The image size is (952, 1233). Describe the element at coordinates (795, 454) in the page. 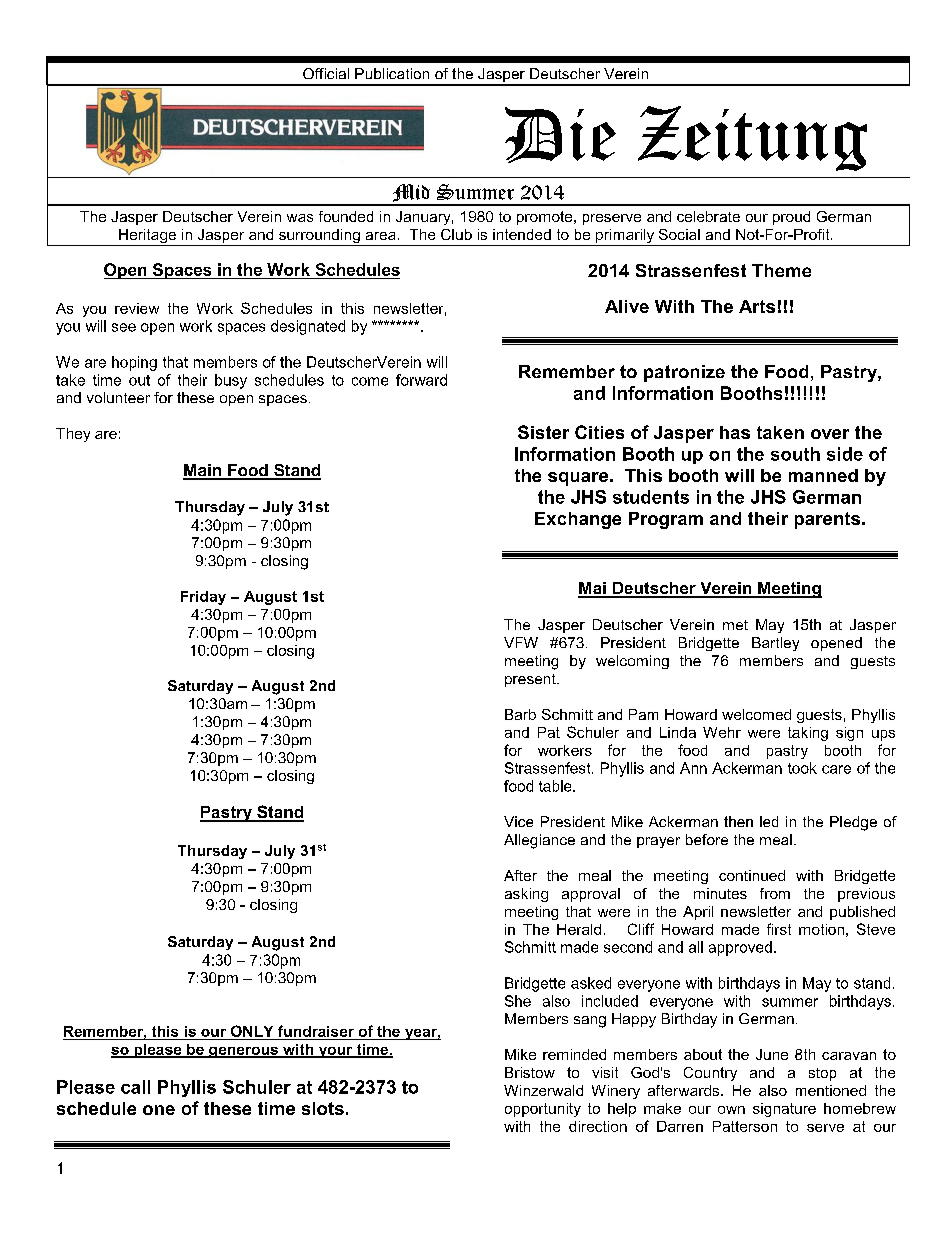

I see `south` at that location.
